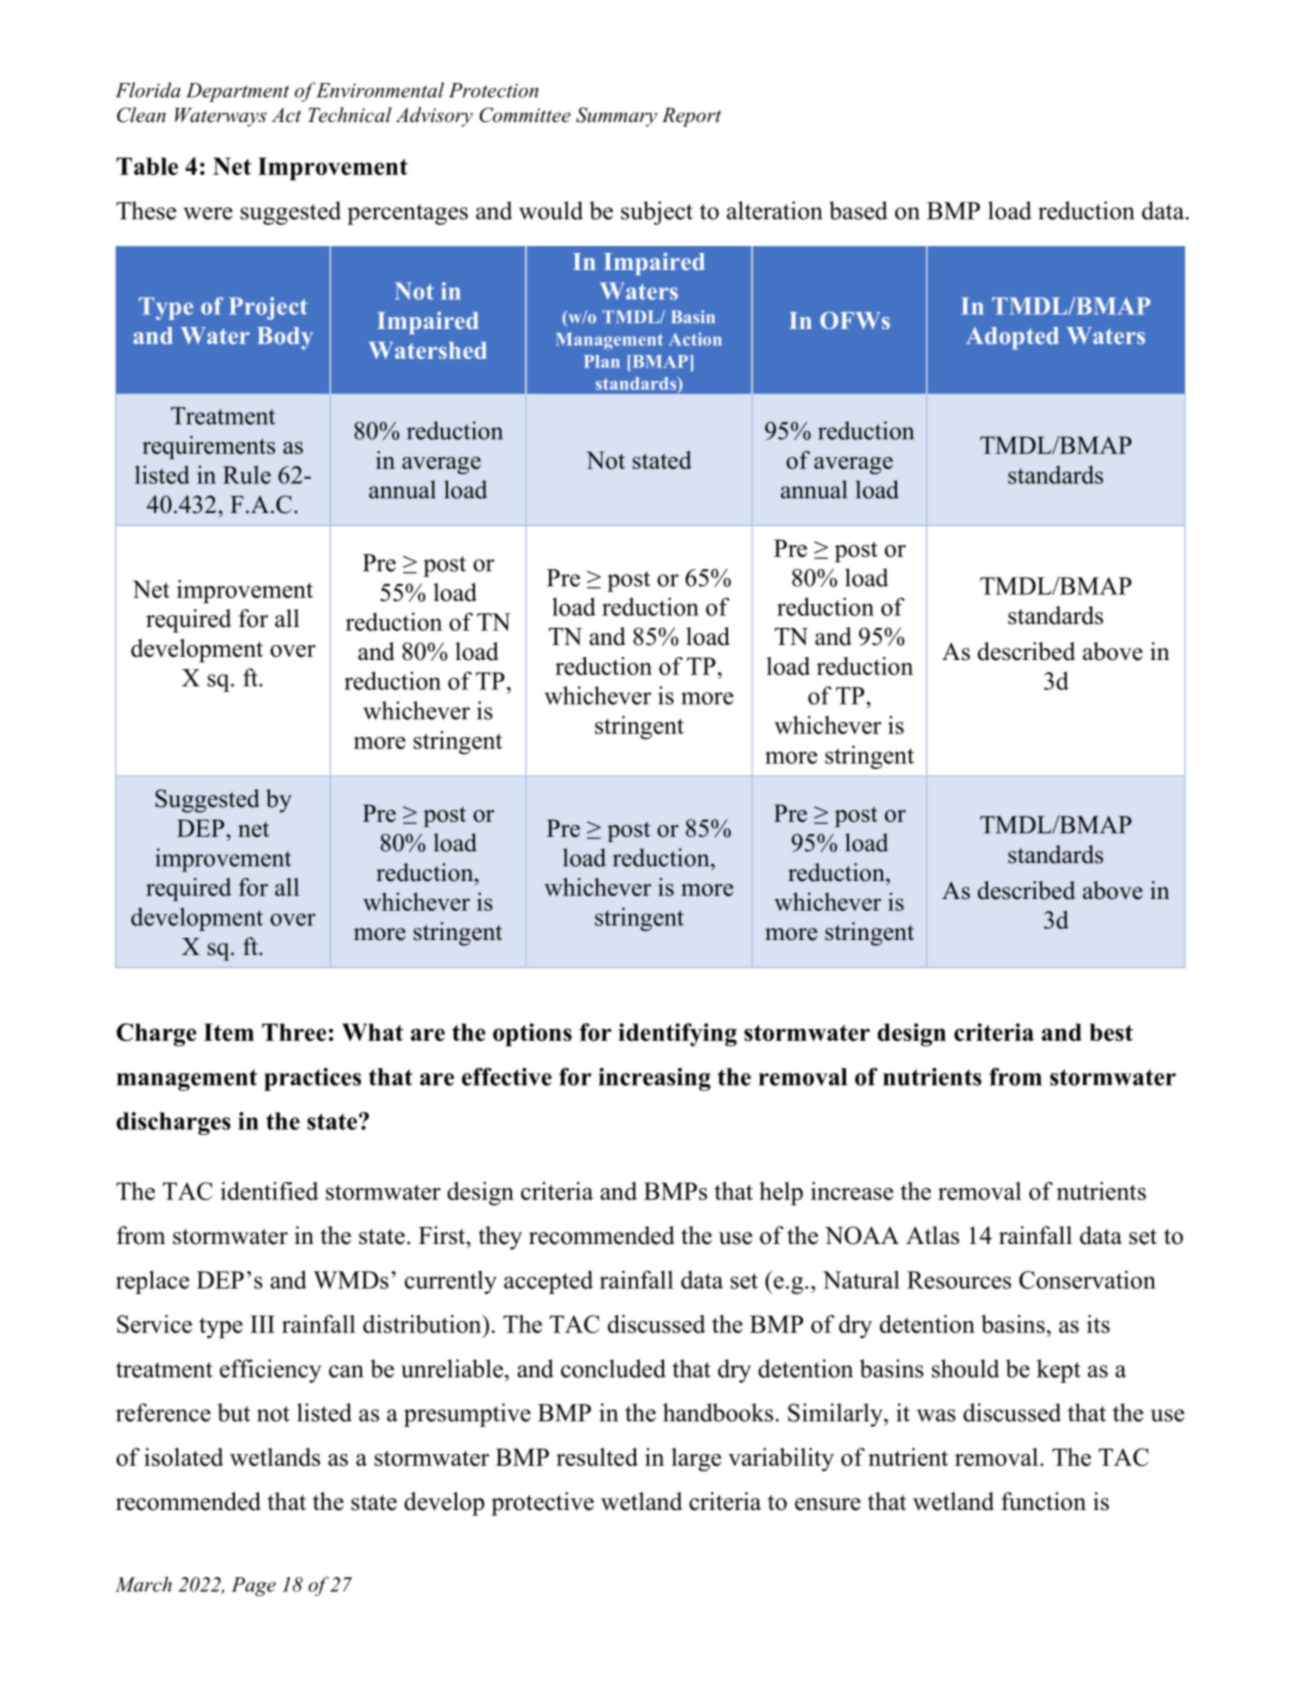  I want to click on Rule, so click(247, 475).
